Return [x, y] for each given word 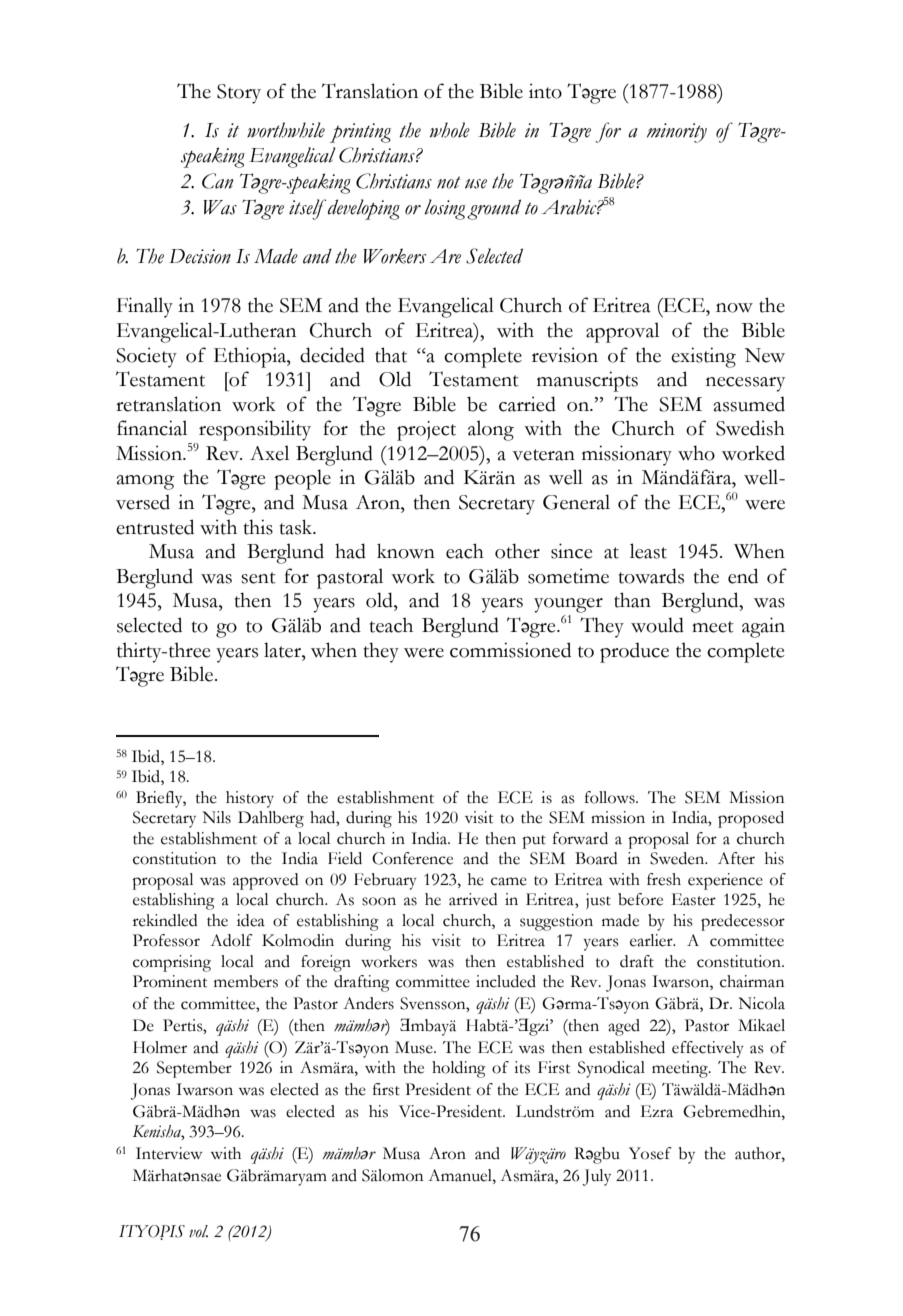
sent [258, 578]
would [657, 625]
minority [677, 133]
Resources [225, 180]
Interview [169, 1153]
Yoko [532, 650]
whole [450, 130]
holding [458, 1069]
